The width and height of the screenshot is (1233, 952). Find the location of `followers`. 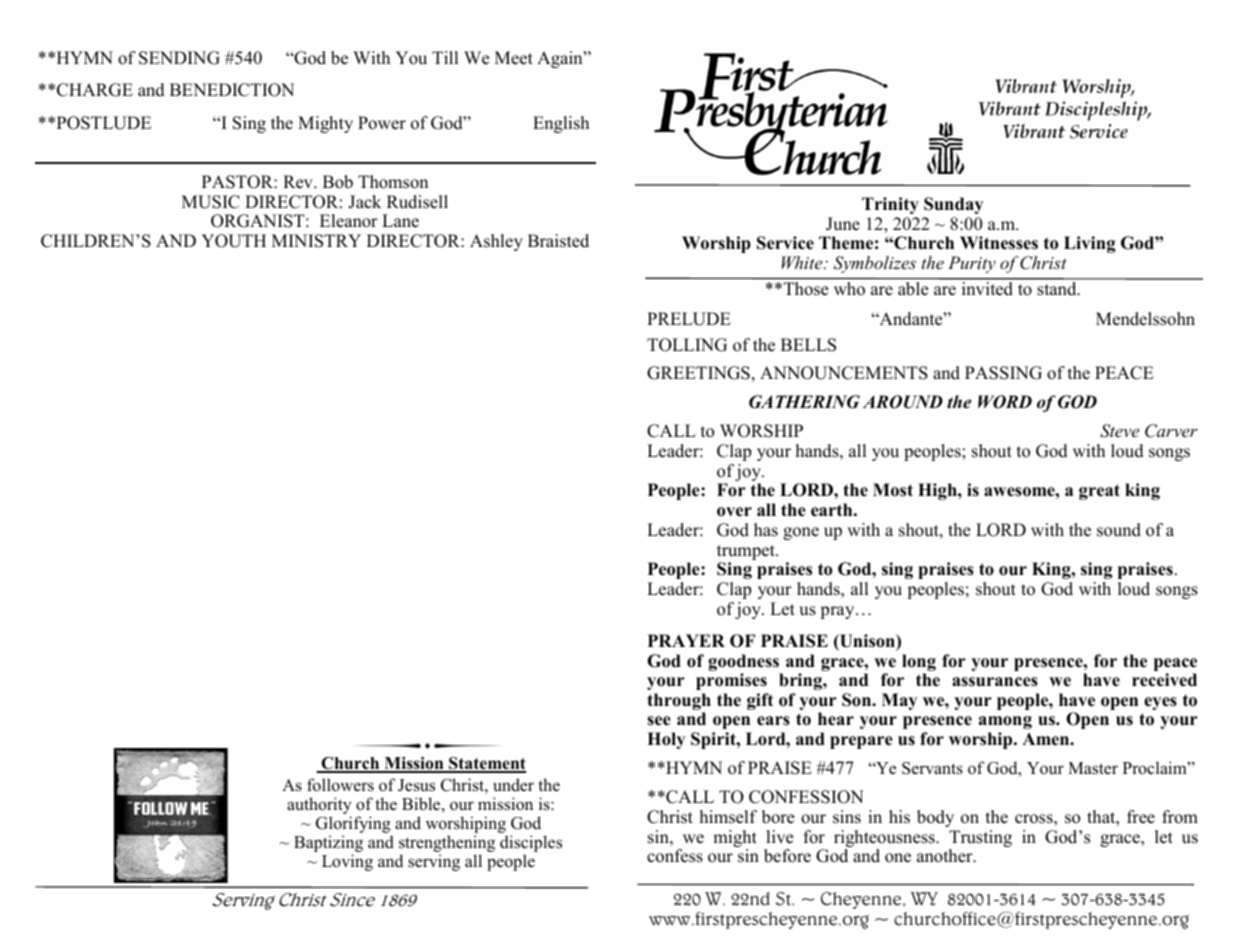

followers is located at coordinates (340, 785).
